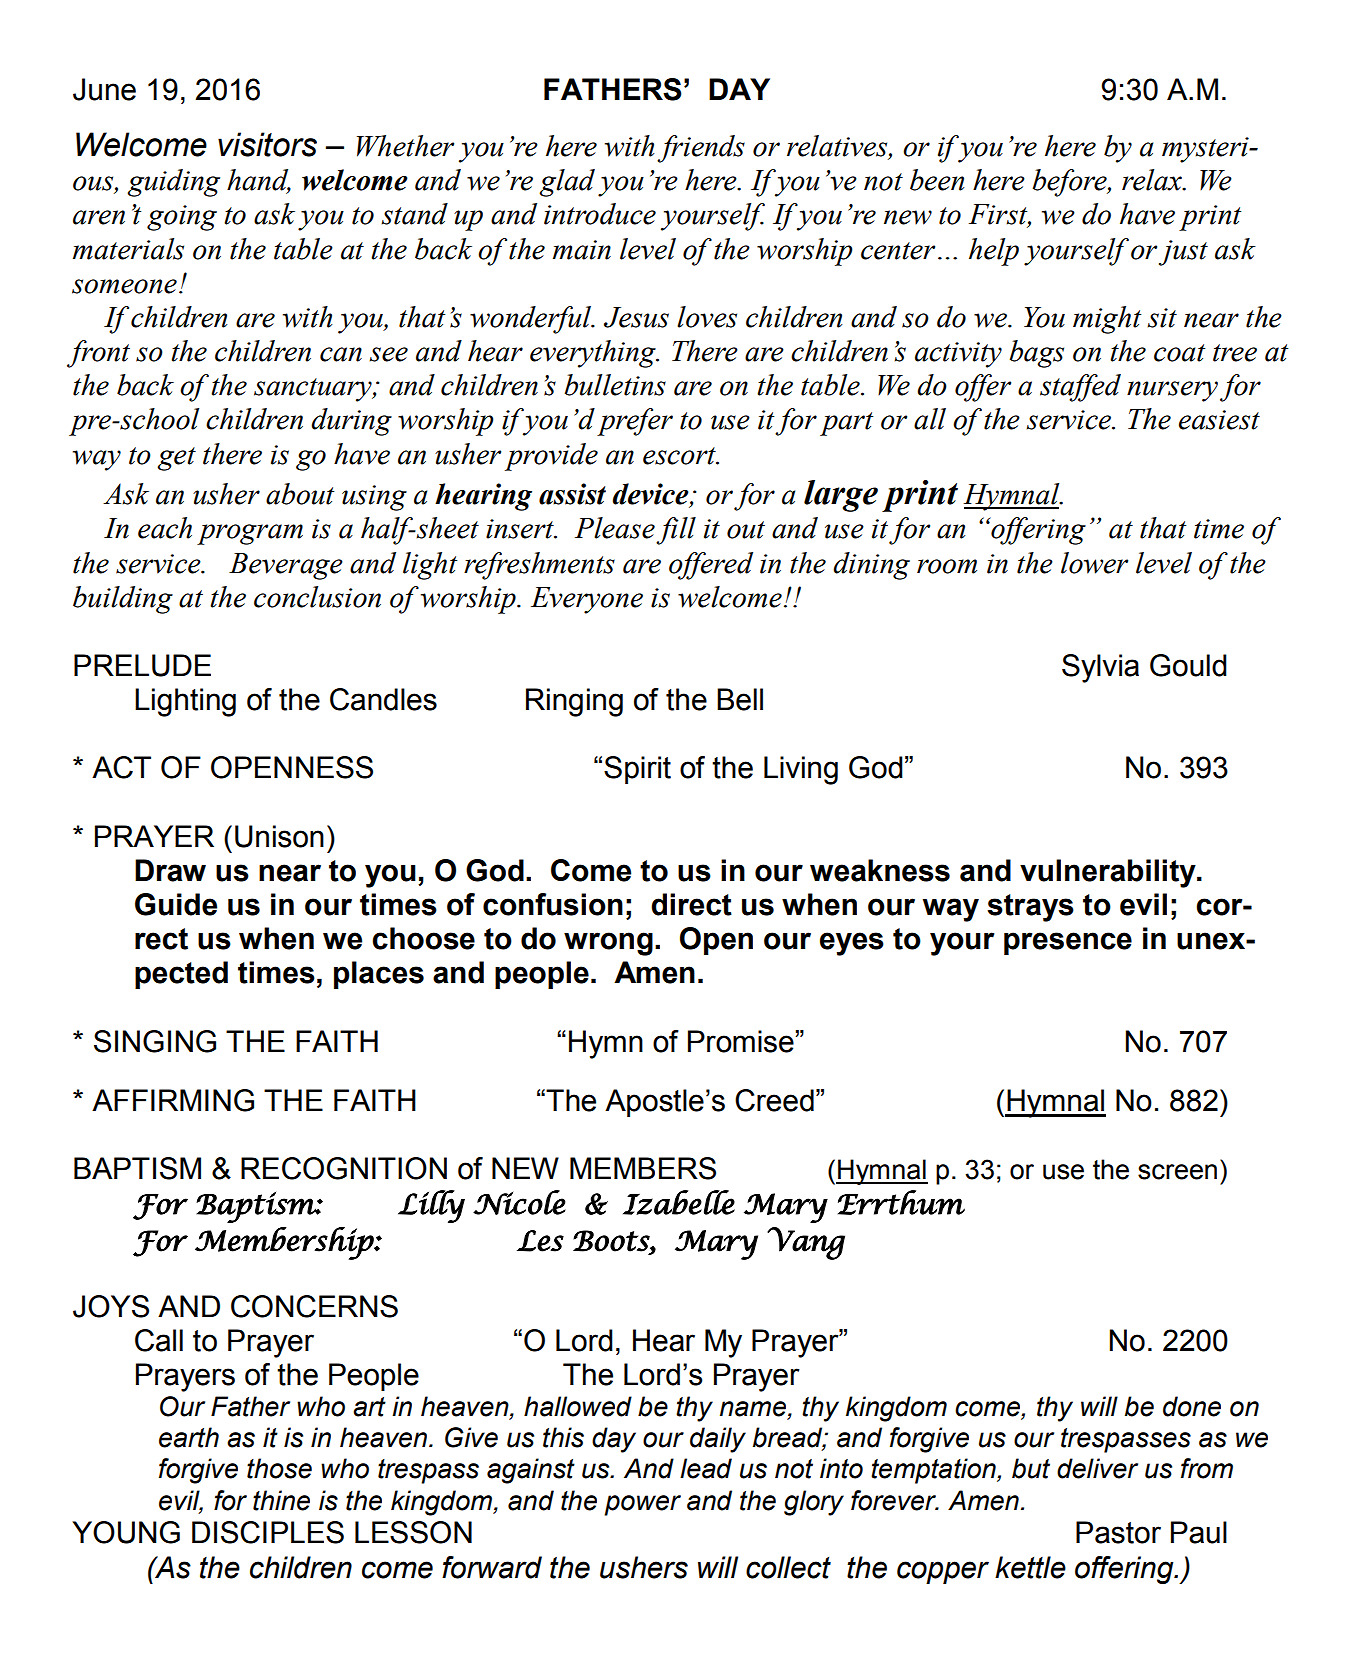  What do you see at coordinates (1118, 1532) in the screenshot?
I see `Pastor` at bounding box center [1118, 1532].
